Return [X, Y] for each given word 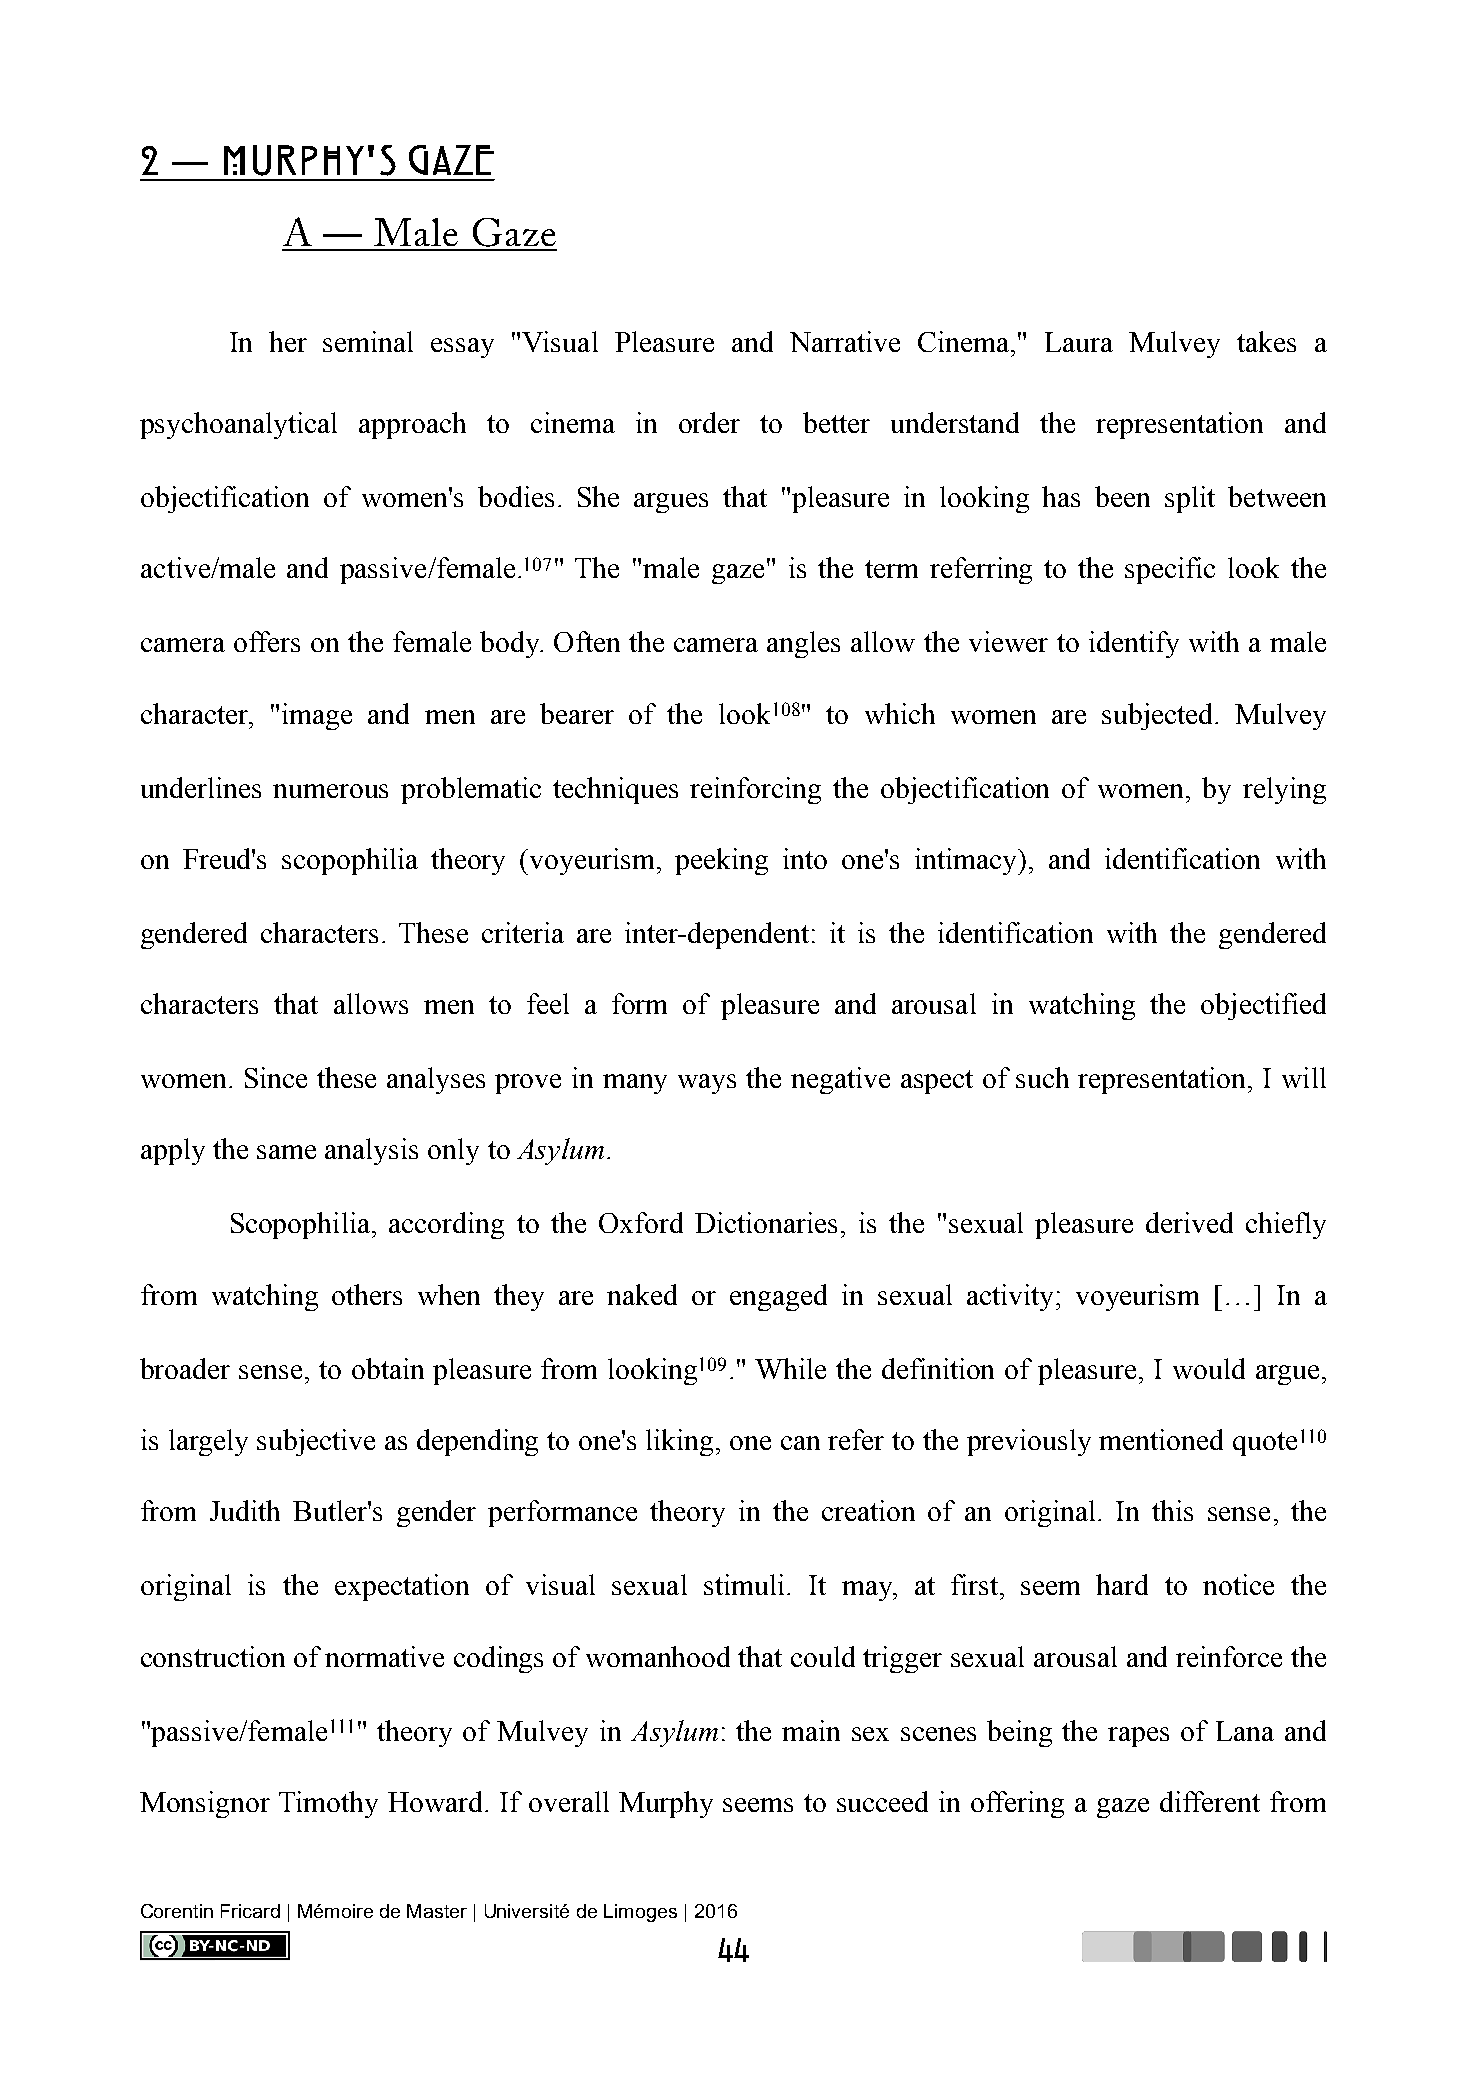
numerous [330, 791]
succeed [882, 1801]
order [709, 422]
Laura [1079, 342]
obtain [388, 1368]
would [1209, 1368]
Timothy [328, 1804]
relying [1284, 790]
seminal [368, 341]
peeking [721, 861]
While [790, 1368]
